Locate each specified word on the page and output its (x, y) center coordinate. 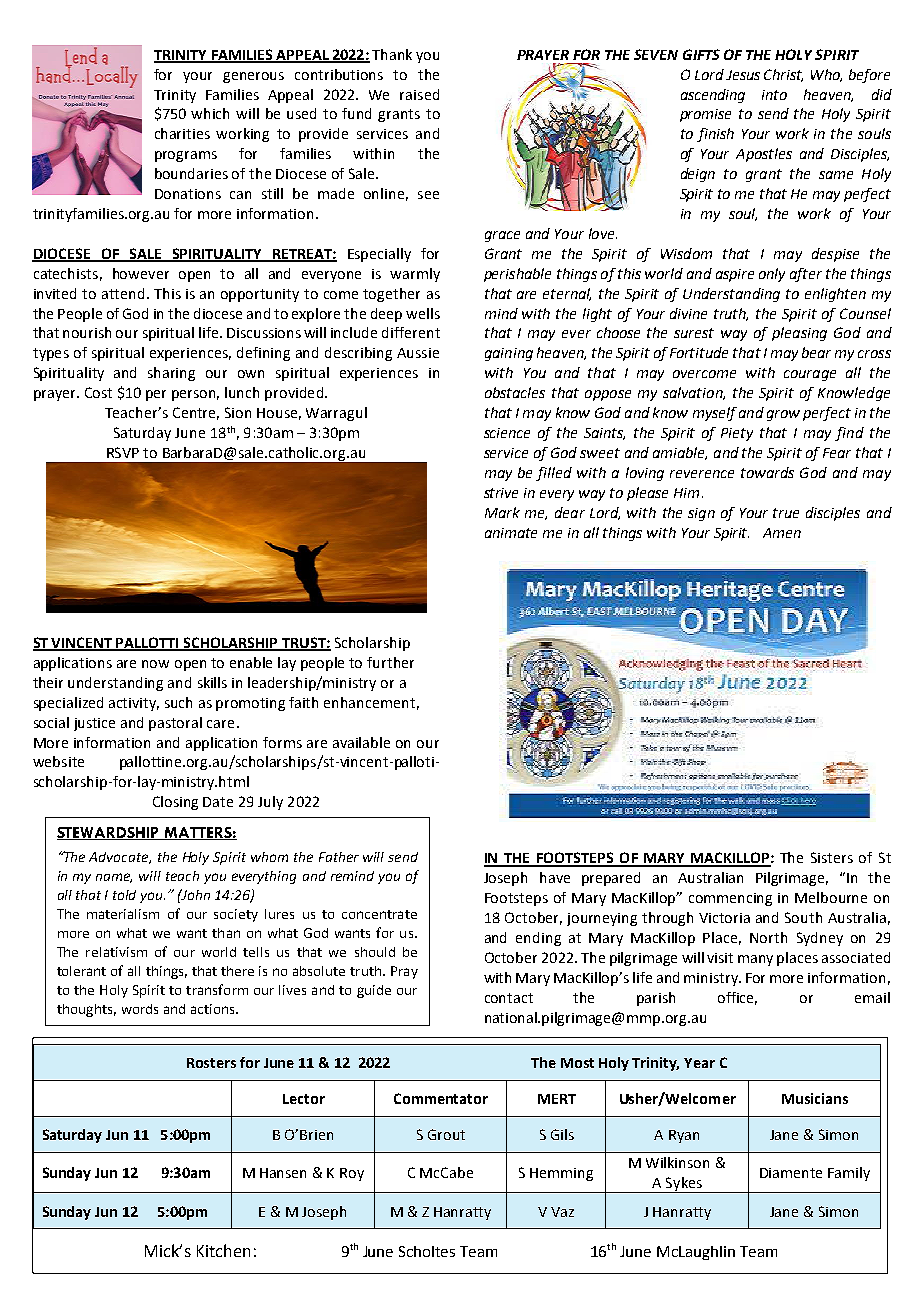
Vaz (562, 1212)
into (774, 95)
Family (849, 1174)
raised (419, 94)
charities (182, 133)
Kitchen (223, 1250)
